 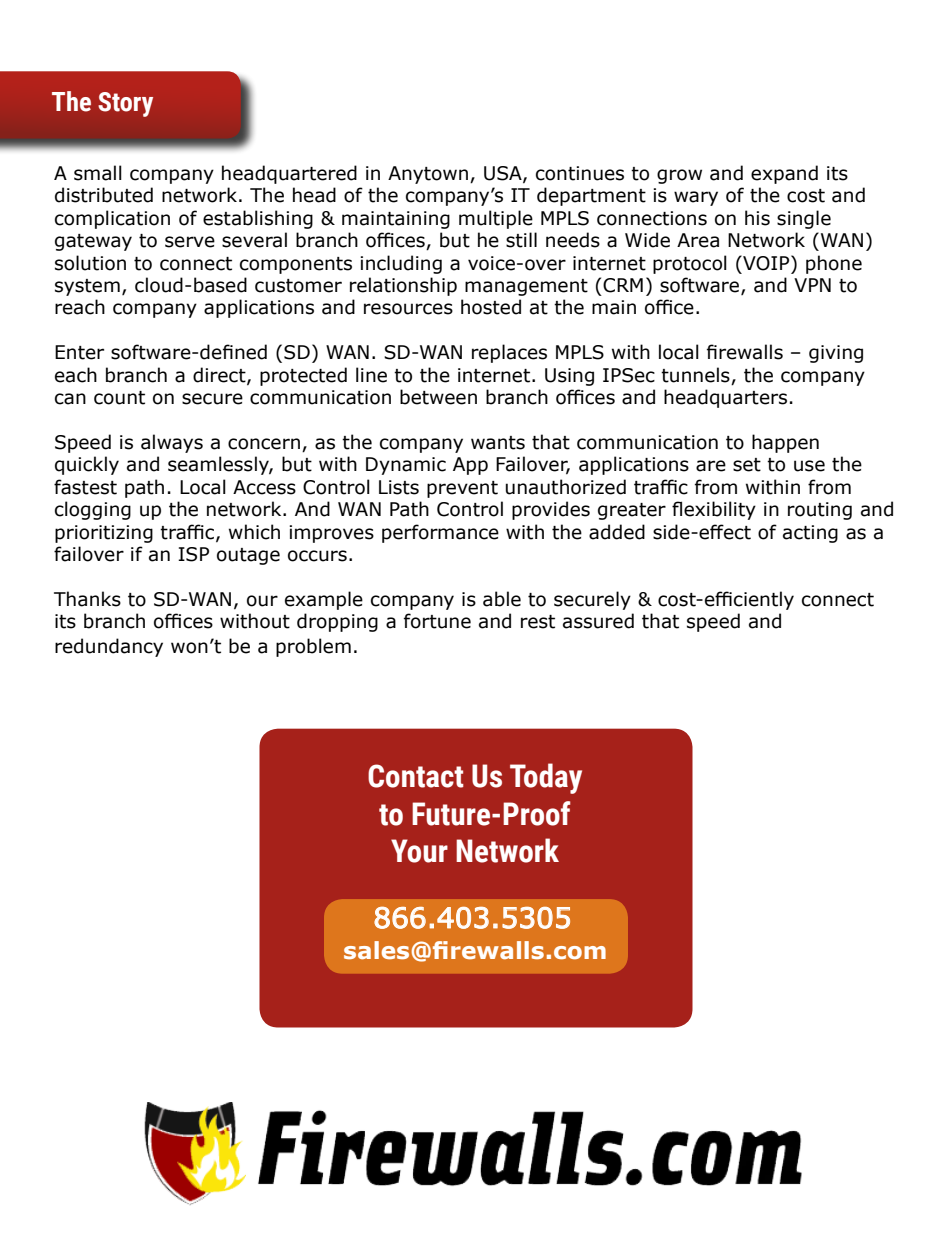 What do you see at coordinates (784, 174) in the screenshot?
I see `expand` at bounding box center [784, 174].
